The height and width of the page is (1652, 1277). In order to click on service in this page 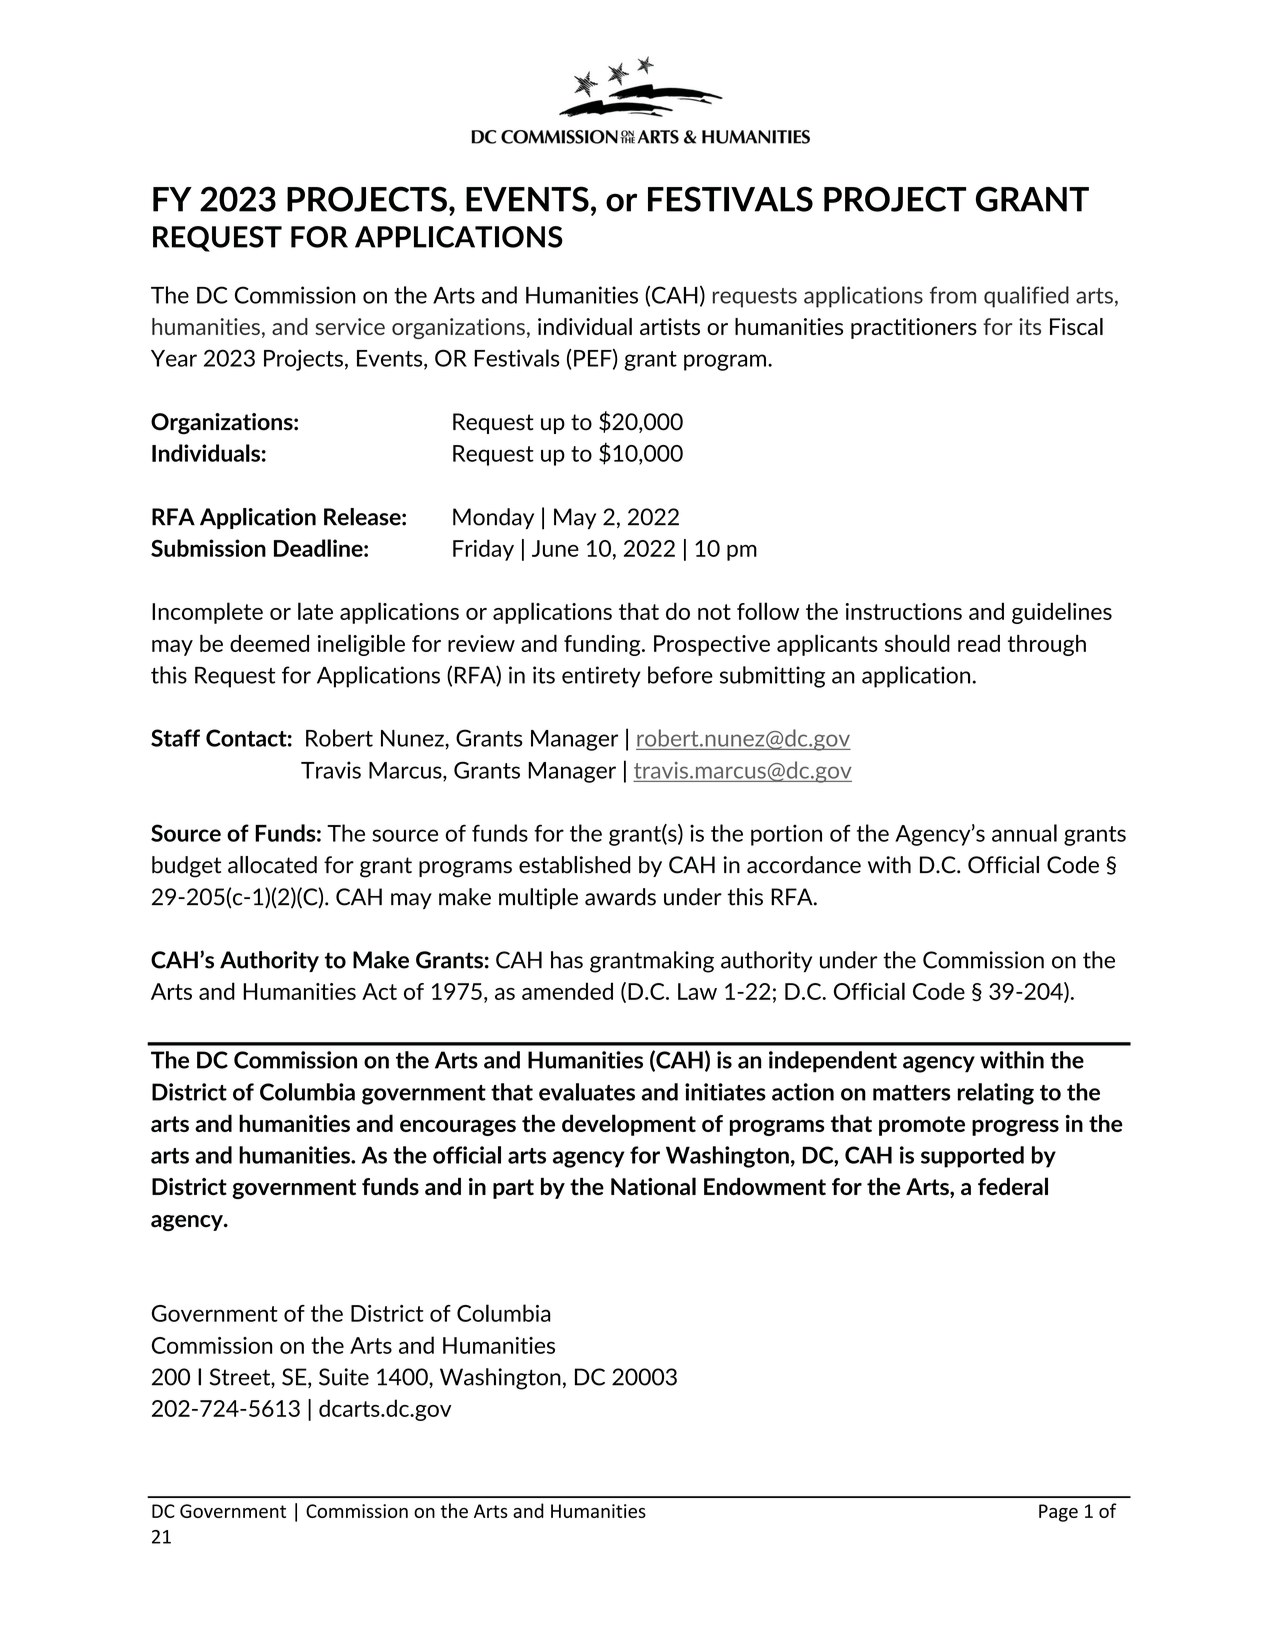, I will do `click(350, 326)`.
